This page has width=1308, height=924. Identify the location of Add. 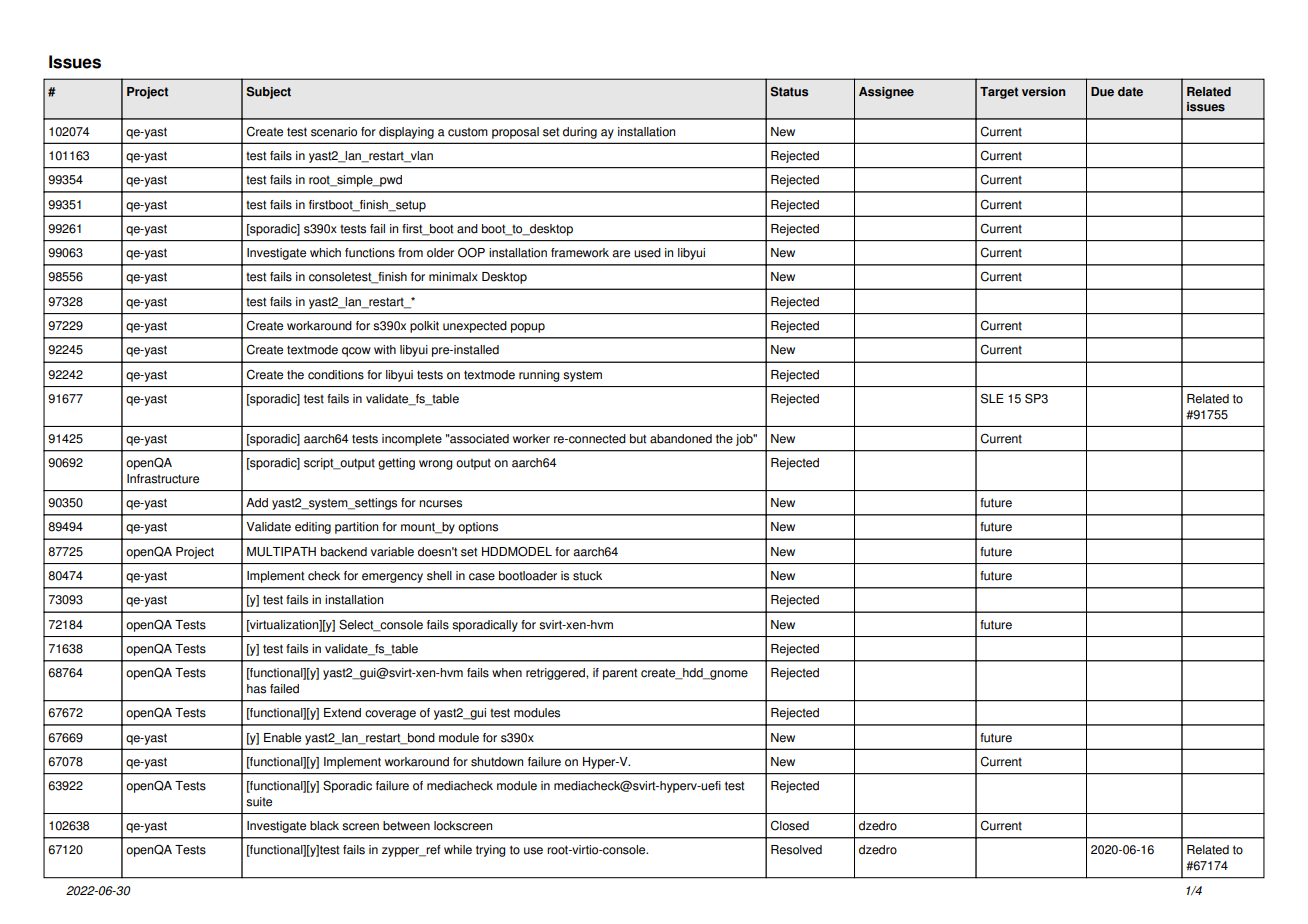
(257, 503).
